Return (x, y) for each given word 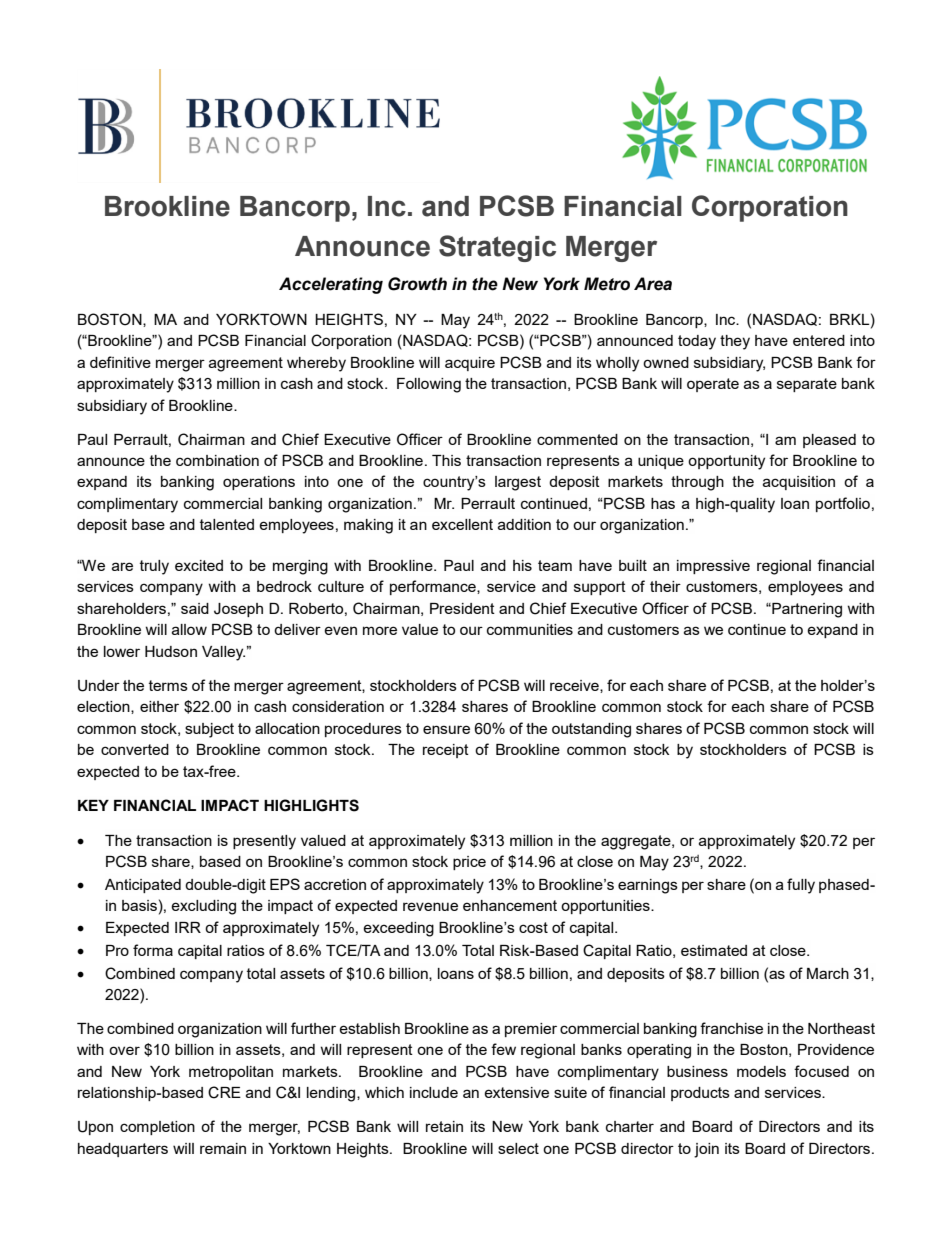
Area (653, 284)
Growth (417, 284)
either (159, 706)
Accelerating (331, 285)
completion (157, 1128)
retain (444, 1126)
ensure (446, 729)
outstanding (591, 730)
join (706, 1150)
